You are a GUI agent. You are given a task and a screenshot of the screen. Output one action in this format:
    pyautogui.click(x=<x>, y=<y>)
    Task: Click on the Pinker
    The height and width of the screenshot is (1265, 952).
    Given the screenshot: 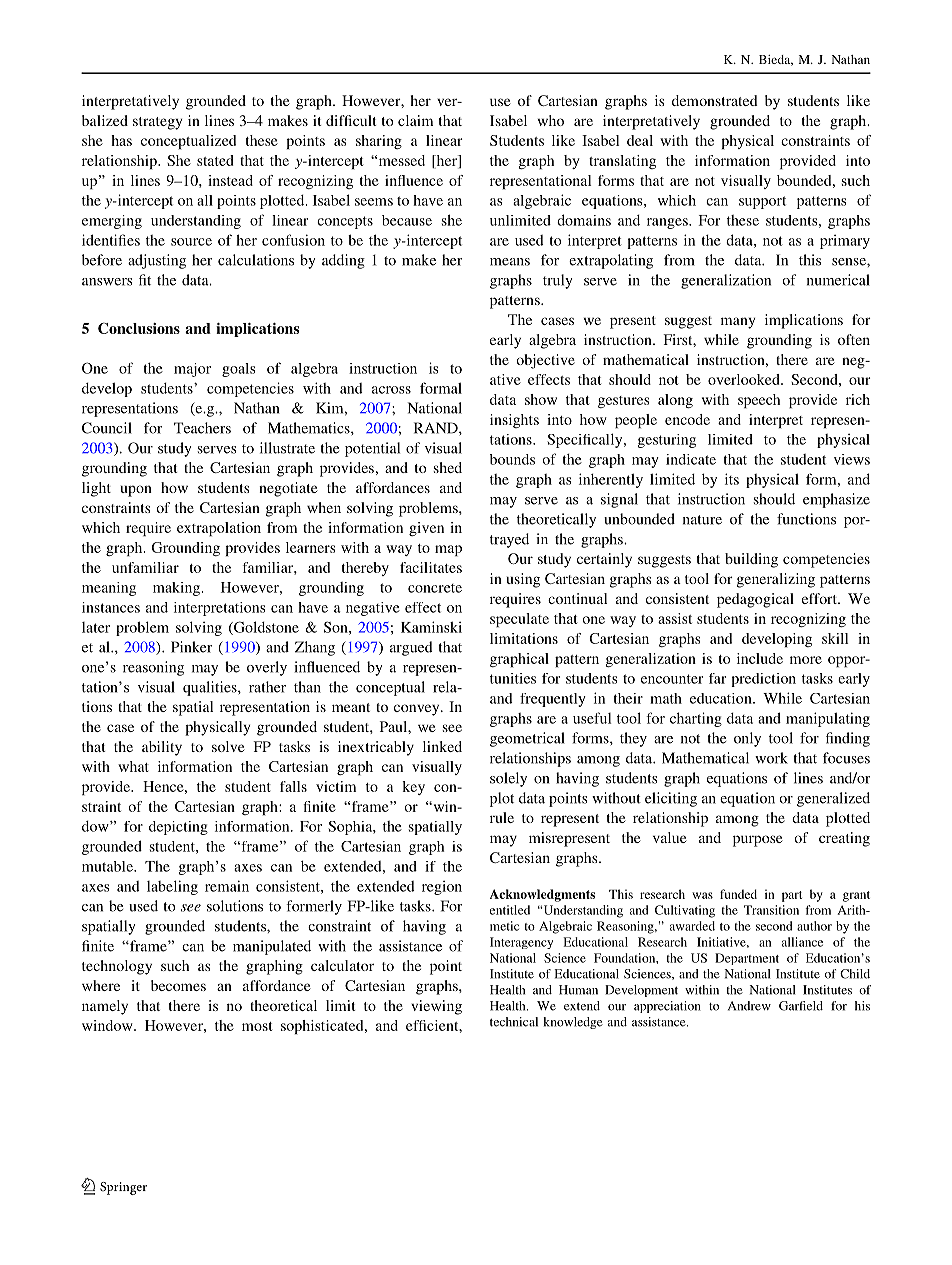 What is the action you would take?
    pyautogui.click(x=192, y=647)
